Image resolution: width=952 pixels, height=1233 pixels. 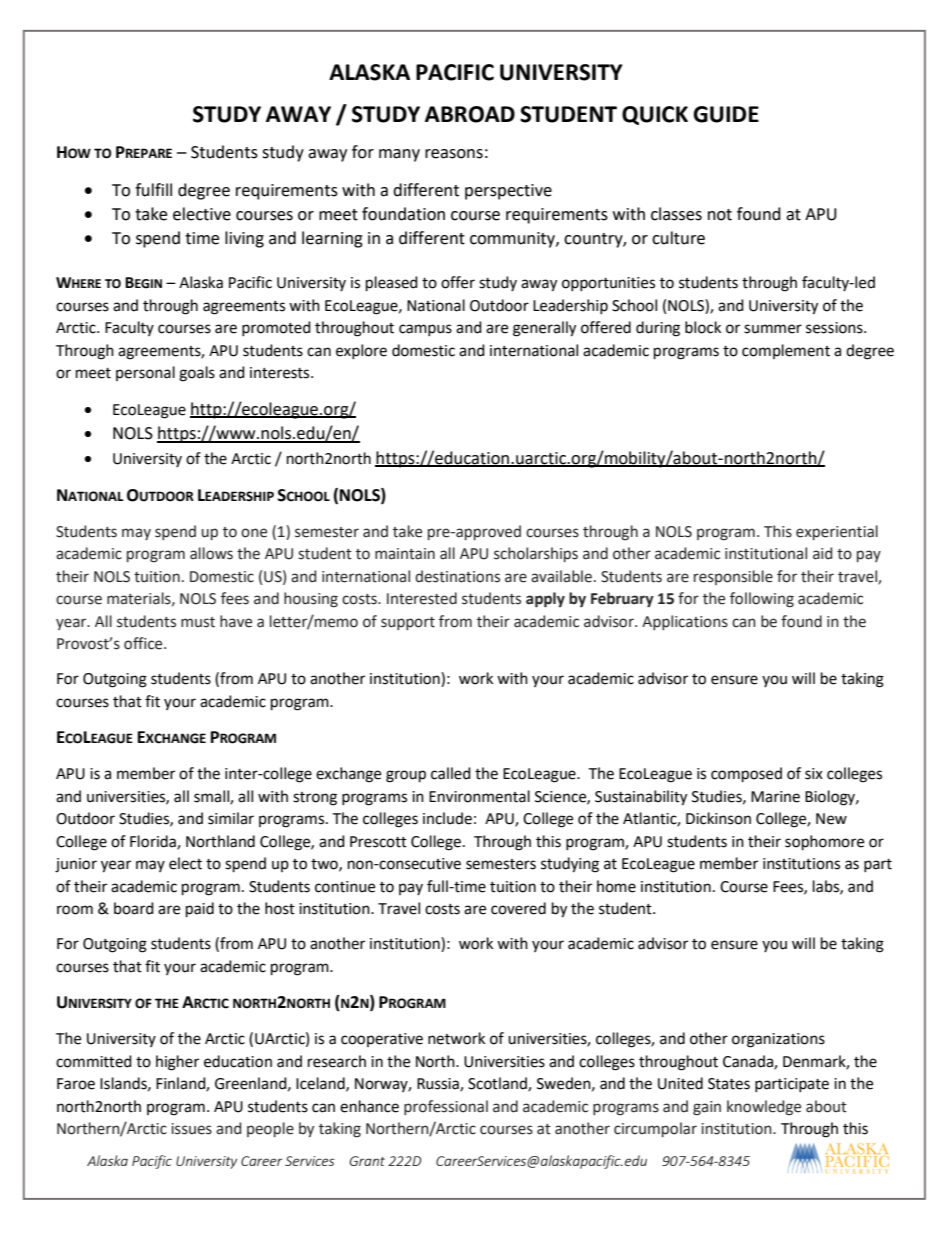 I want to click on following, so click(x=762, y=600).
